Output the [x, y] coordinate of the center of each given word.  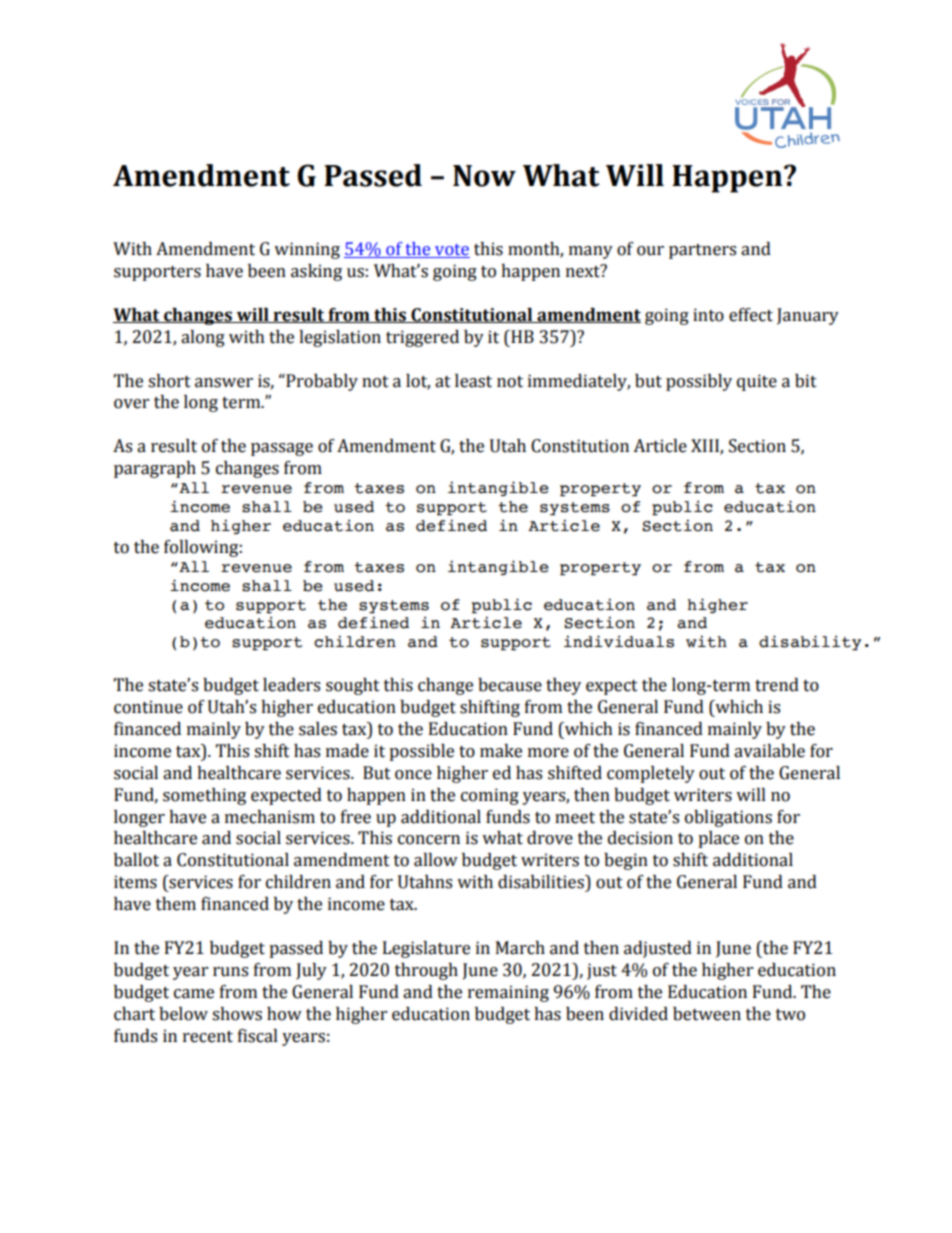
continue [148, 707]
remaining [508, 993]
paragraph [155, 469]
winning [307, 250]
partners [702, 251]
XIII [706, 447]
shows [237, 1014]
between [707, 1014]
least [473, 381]
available [769, 751]
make [501, 751]
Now [484, 176]
